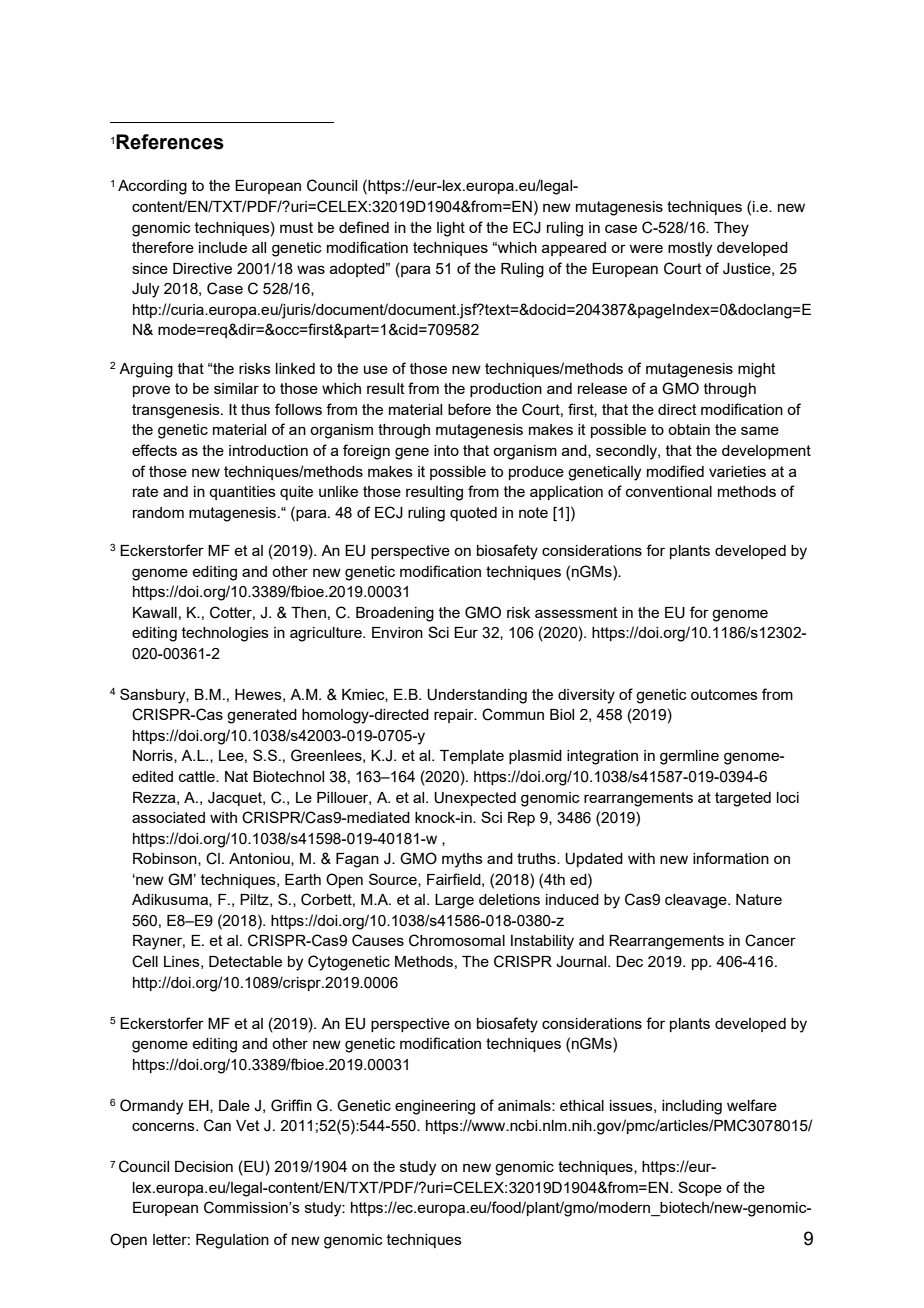 The height and width of the screenshot is (1308, 924). Describe the element at coordinates (232, 1241) in the screenshot. I see `Regulation` at that location.
